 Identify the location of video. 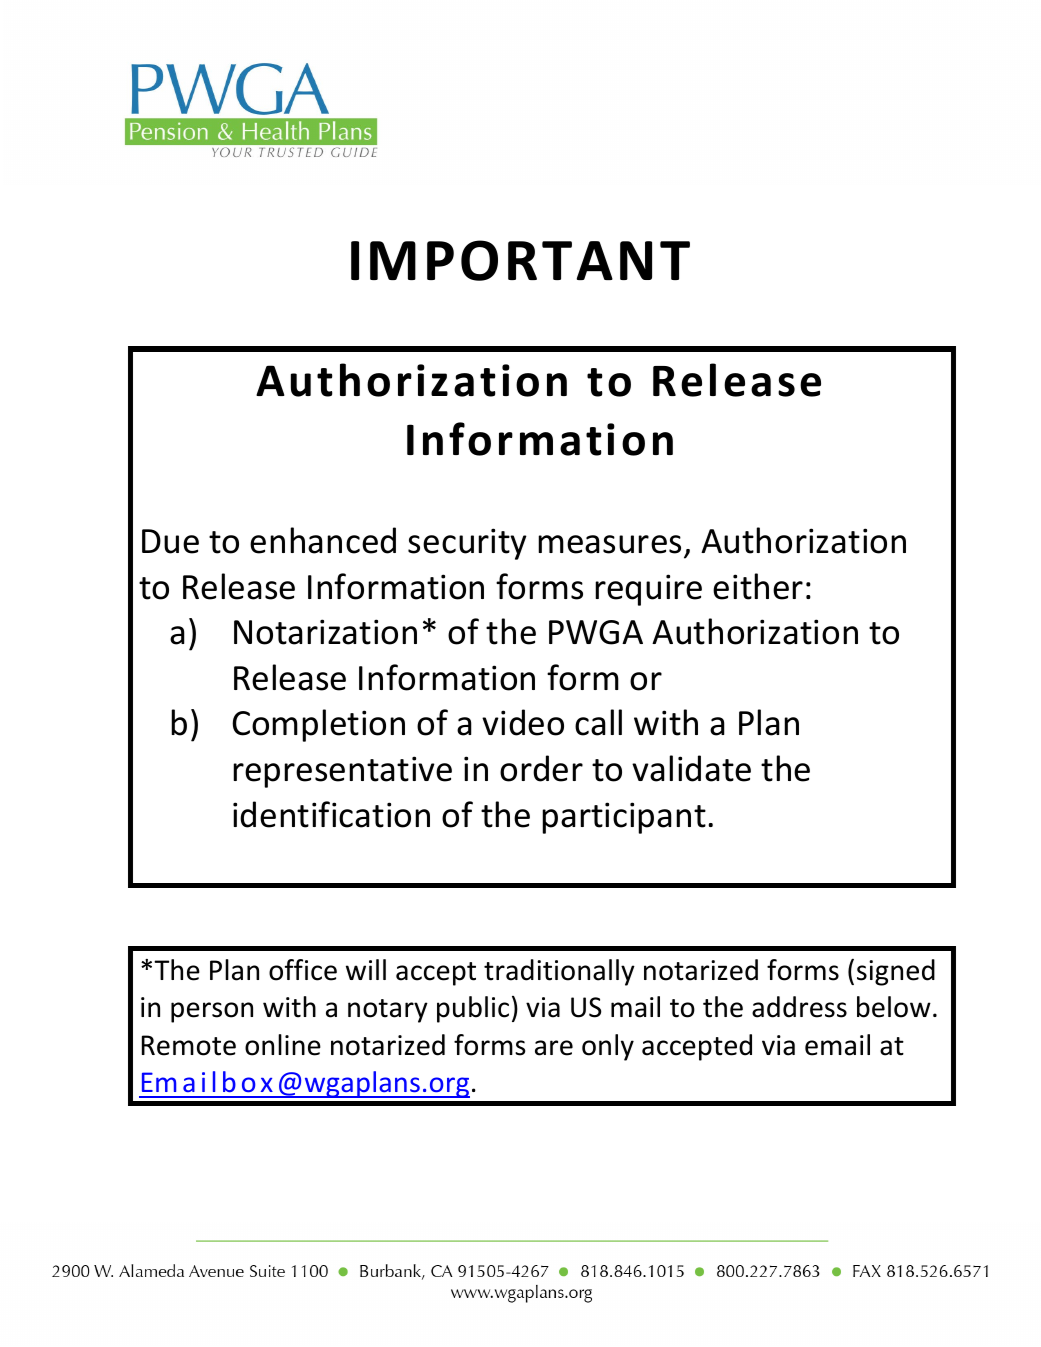
(523, 722).
